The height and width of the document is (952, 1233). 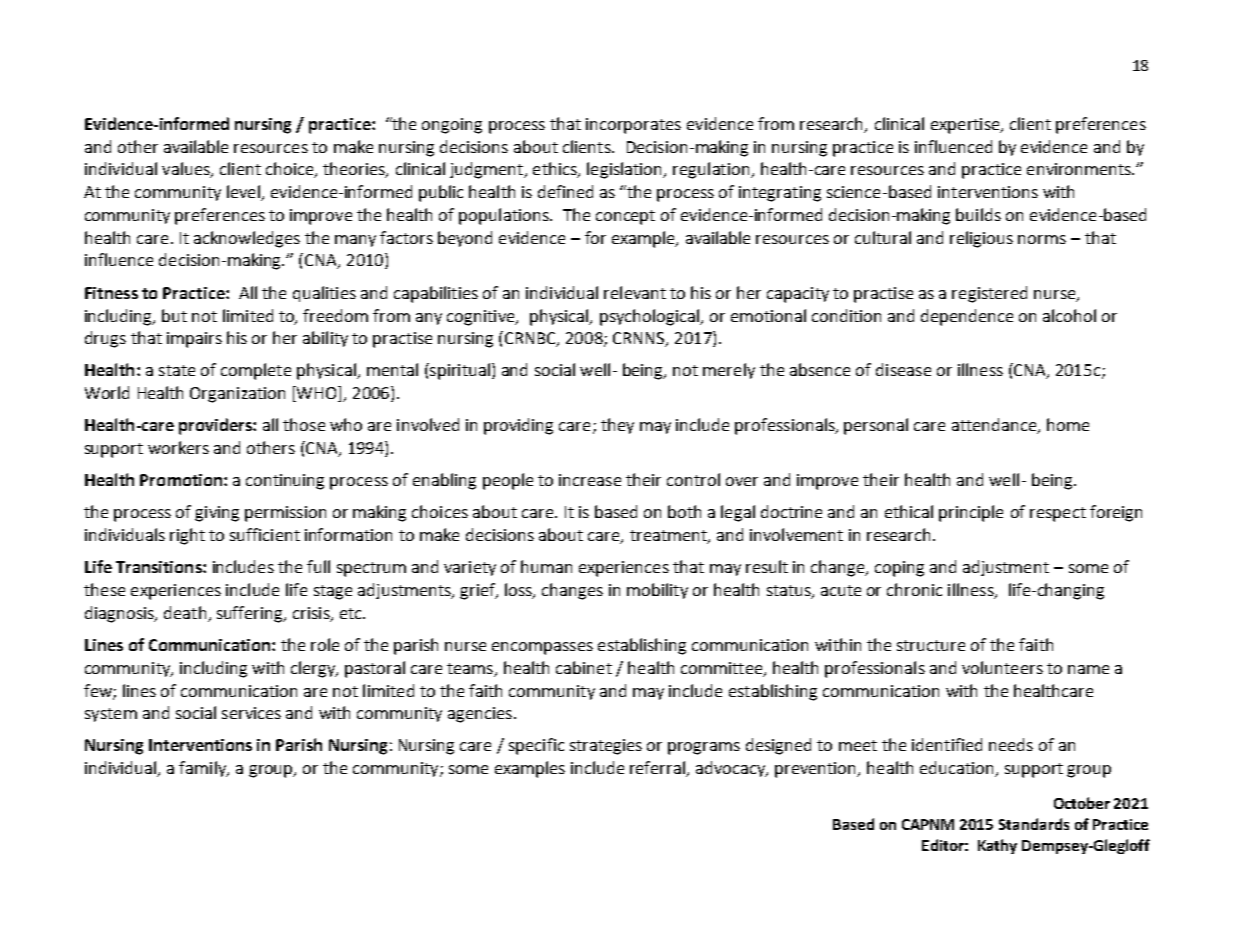 I want to click on Promotion, so click(x=181, y=480).
